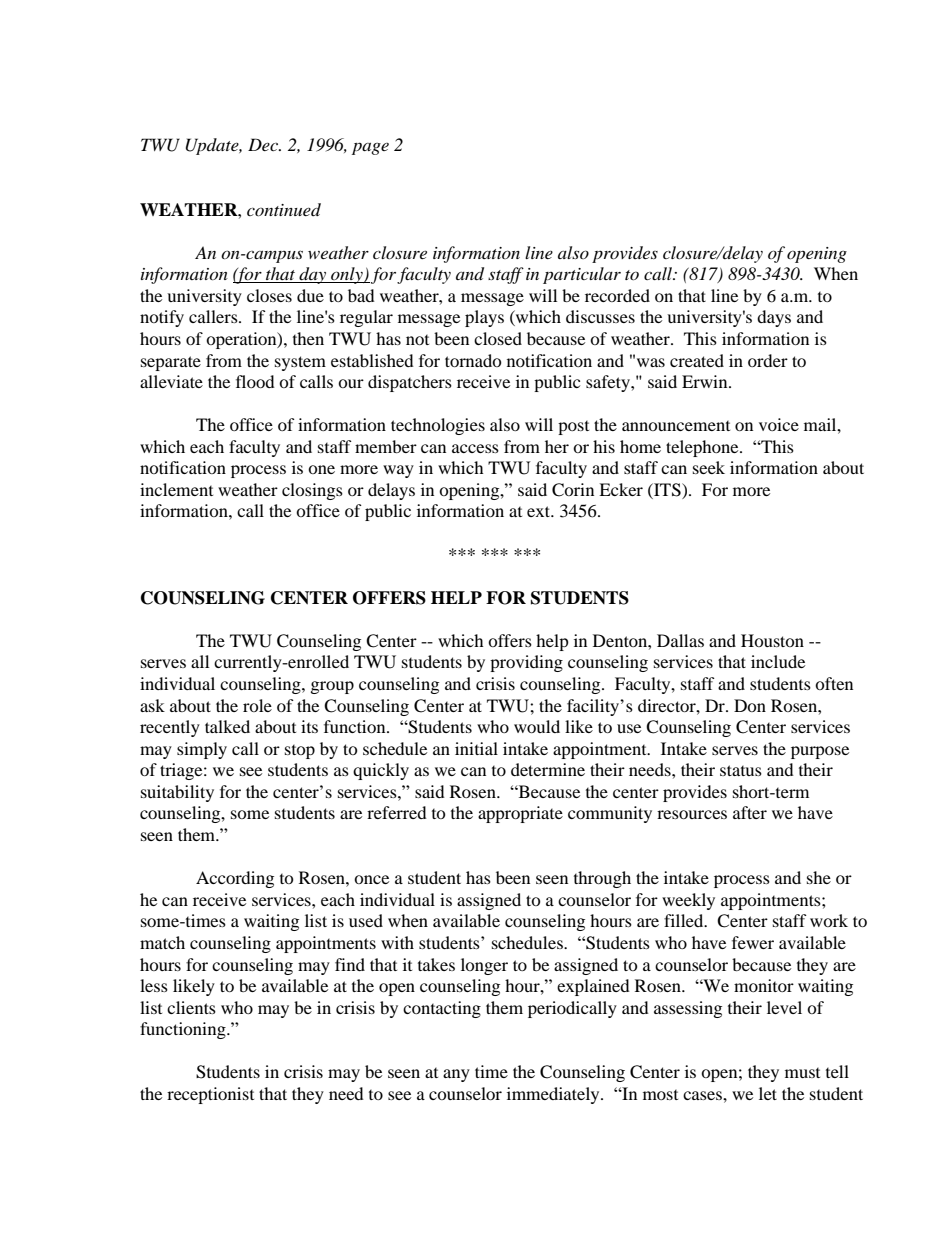 Image resolution: width=952 pixels, height=1233 pixels. Describe the element at coordinates (772, 640) in the document. I see `Houston` at that location.
